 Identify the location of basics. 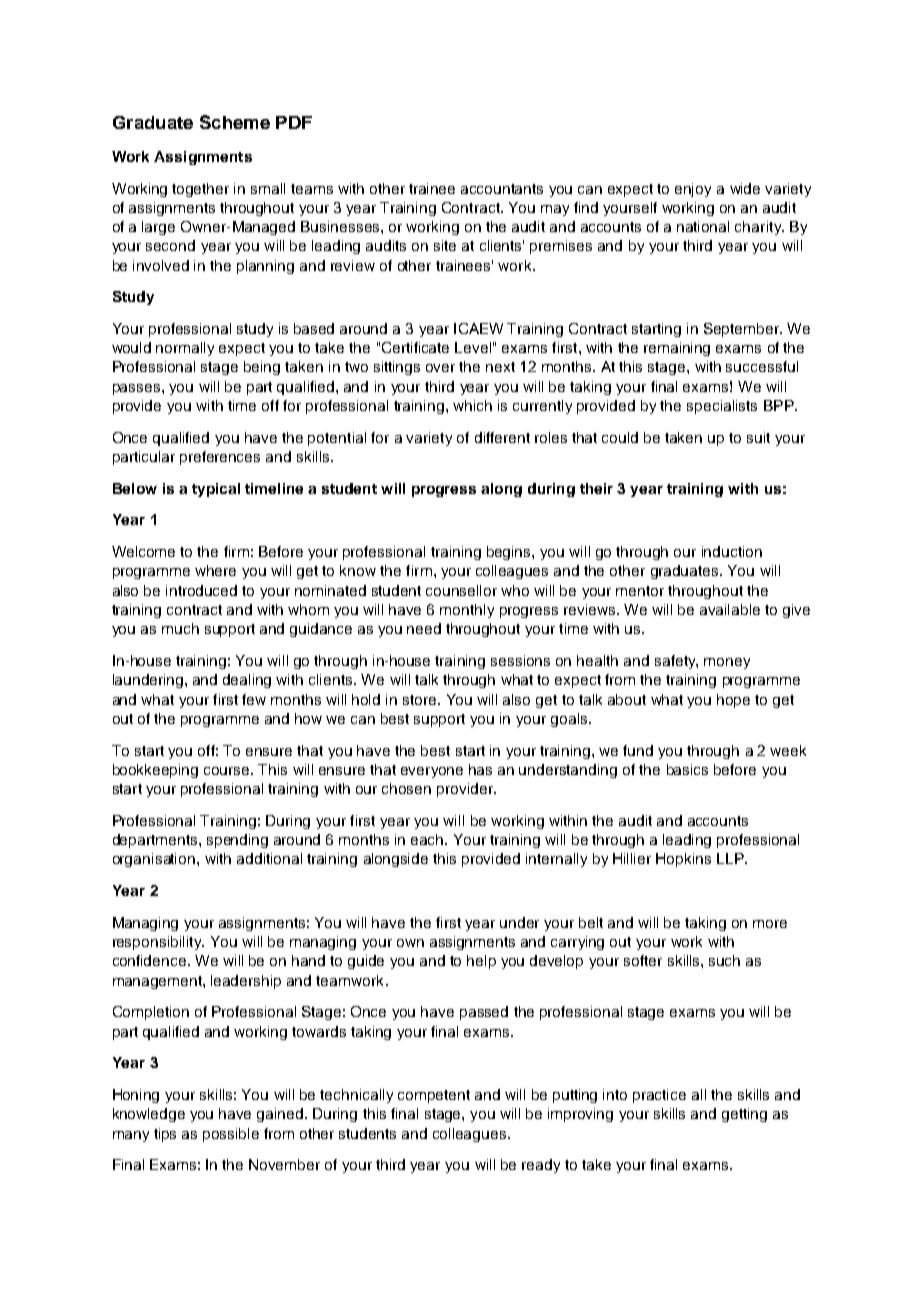
(687, 769).
